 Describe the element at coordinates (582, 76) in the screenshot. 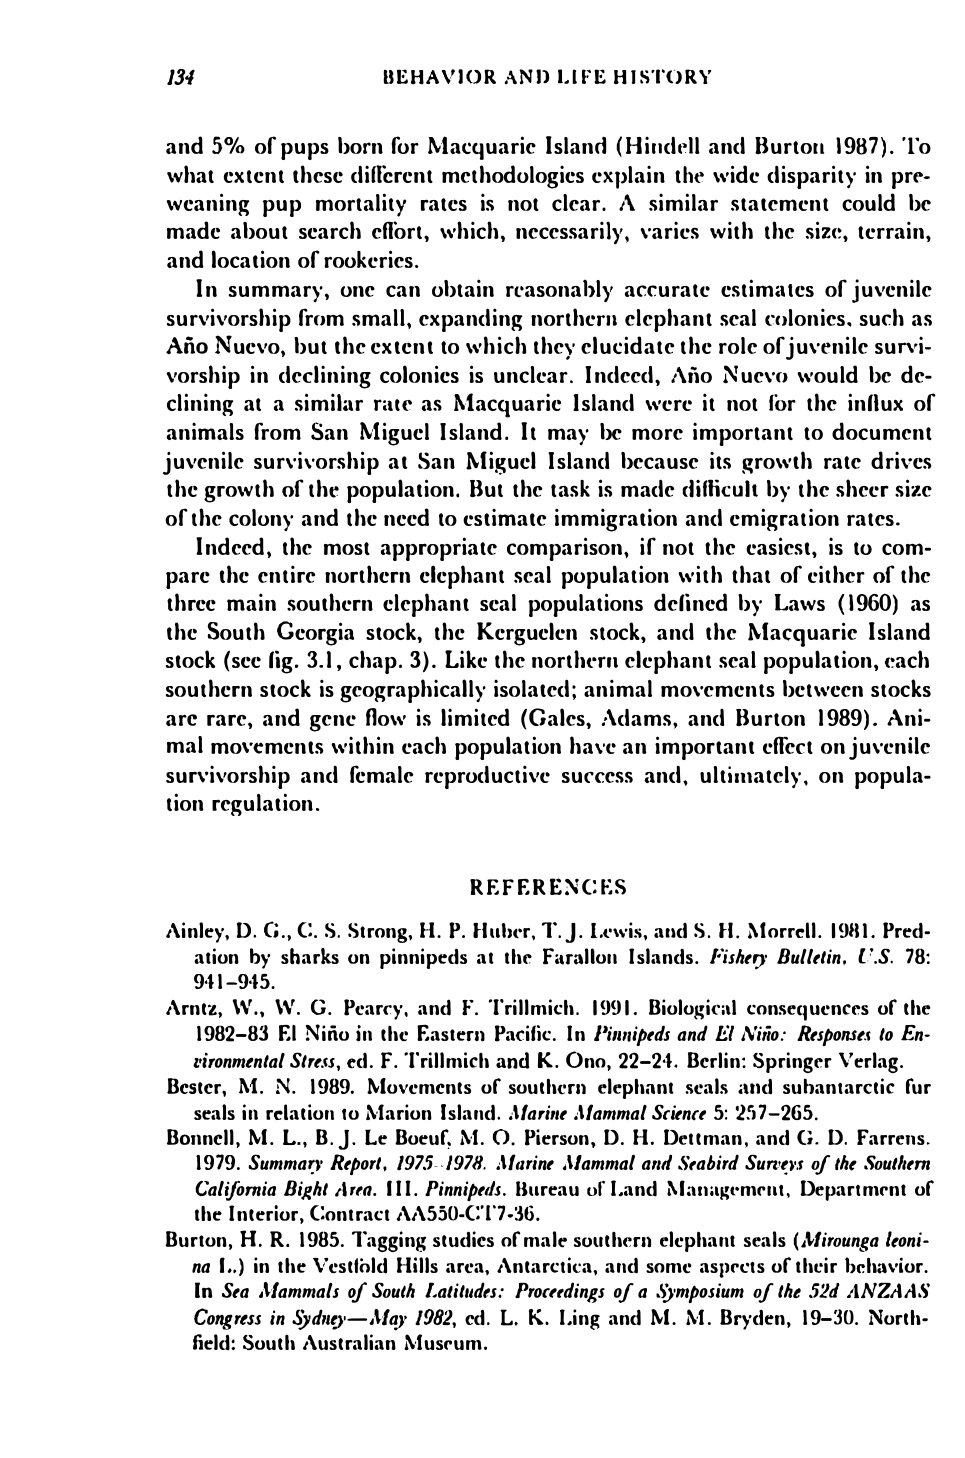

I see `LIFE` at that location.
